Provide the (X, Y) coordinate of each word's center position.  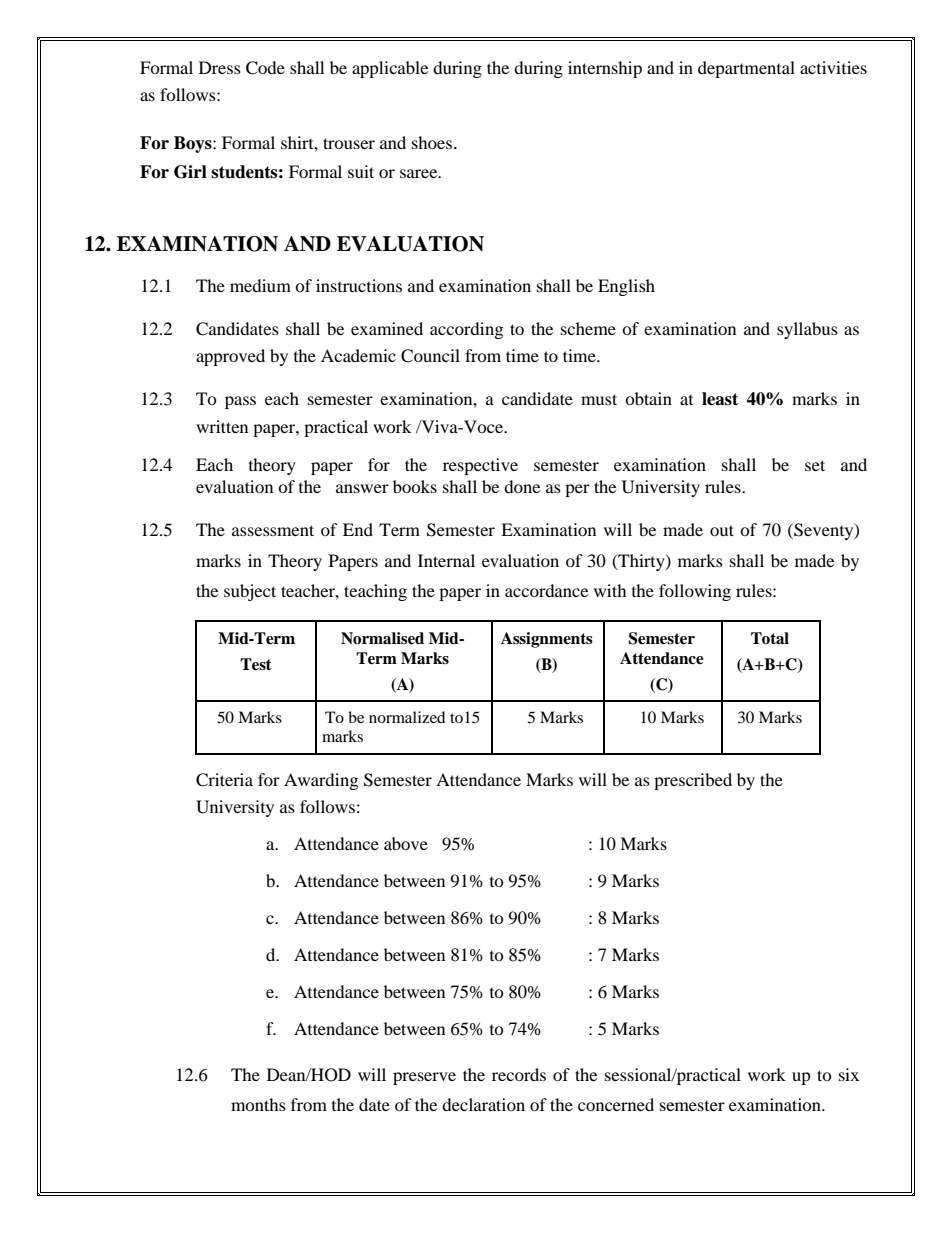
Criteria (224, 780)
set (815, 465)
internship (605, 69)
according (466, 330)
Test (256, 664)
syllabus (807, 330)
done (522, 486)
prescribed (693, 781)
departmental (746, 69)
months (258, 1104)
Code (265, 68)
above (406, 843)
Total (770, 638)
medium (260, 285)
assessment (273, 530)
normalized (407, 717)
